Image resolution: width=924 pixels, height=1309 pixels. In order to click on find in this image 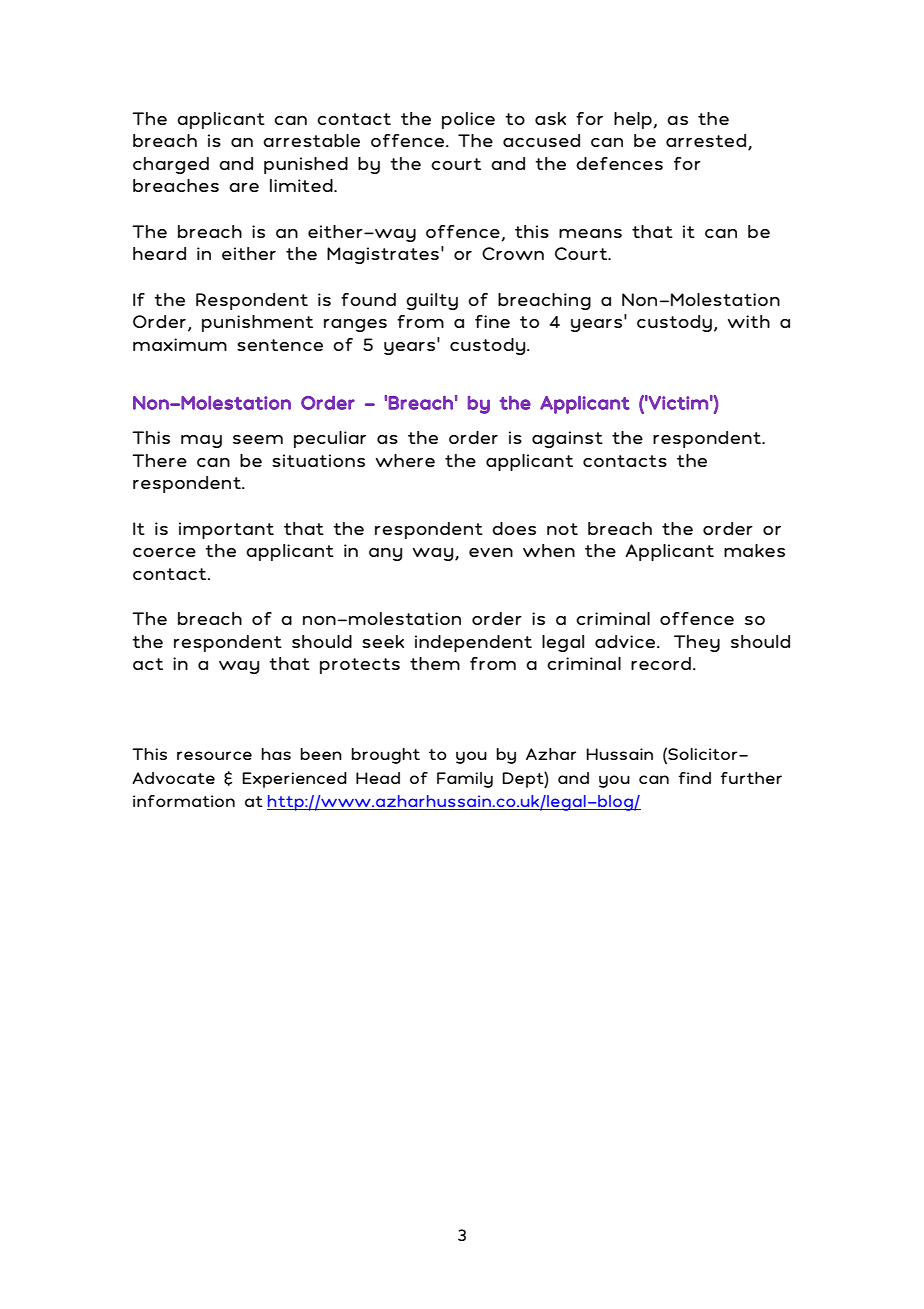, I will do `click(695, 778)`.
